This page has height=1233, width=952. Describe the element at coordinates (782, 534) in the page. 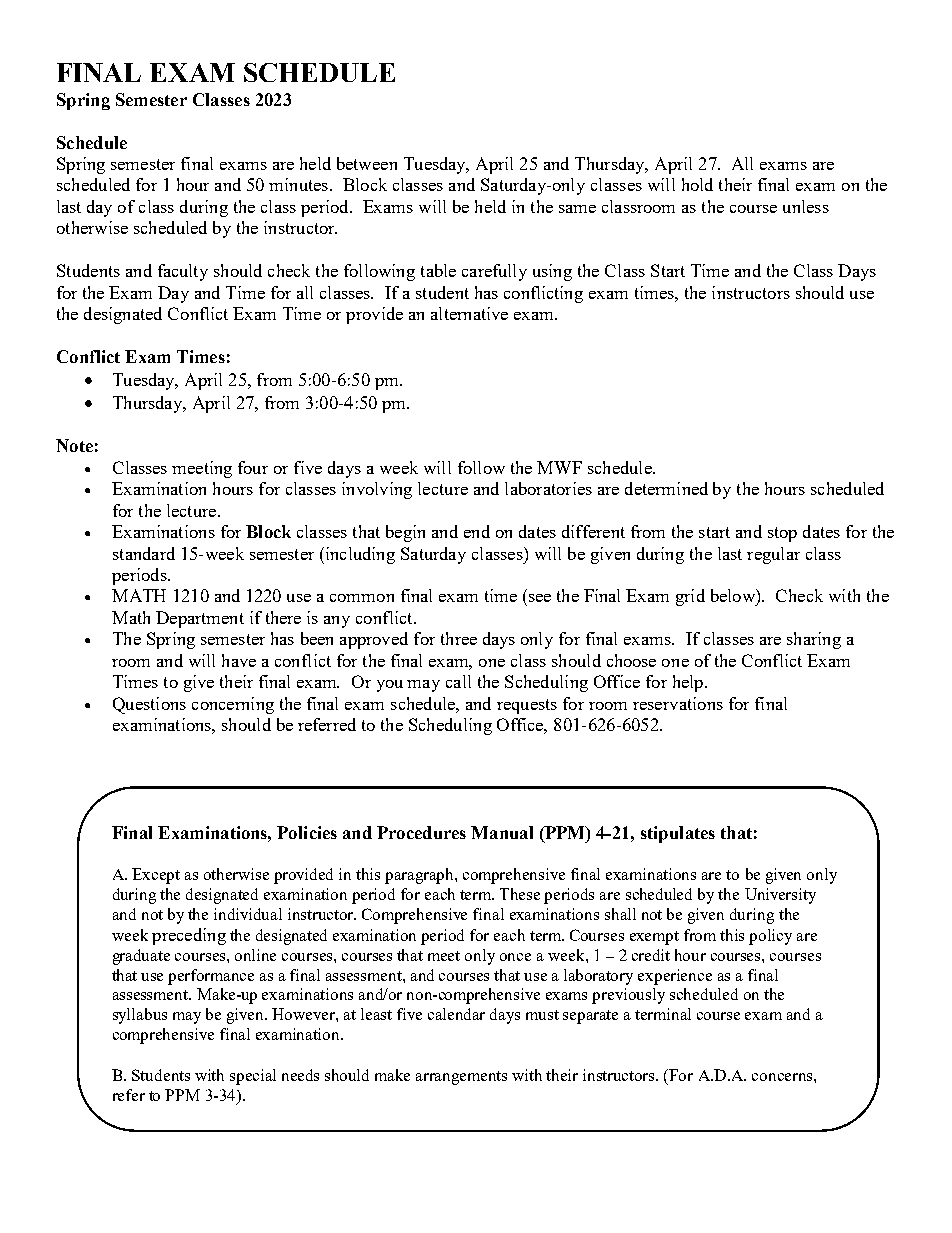

I see `stop` at that location.
